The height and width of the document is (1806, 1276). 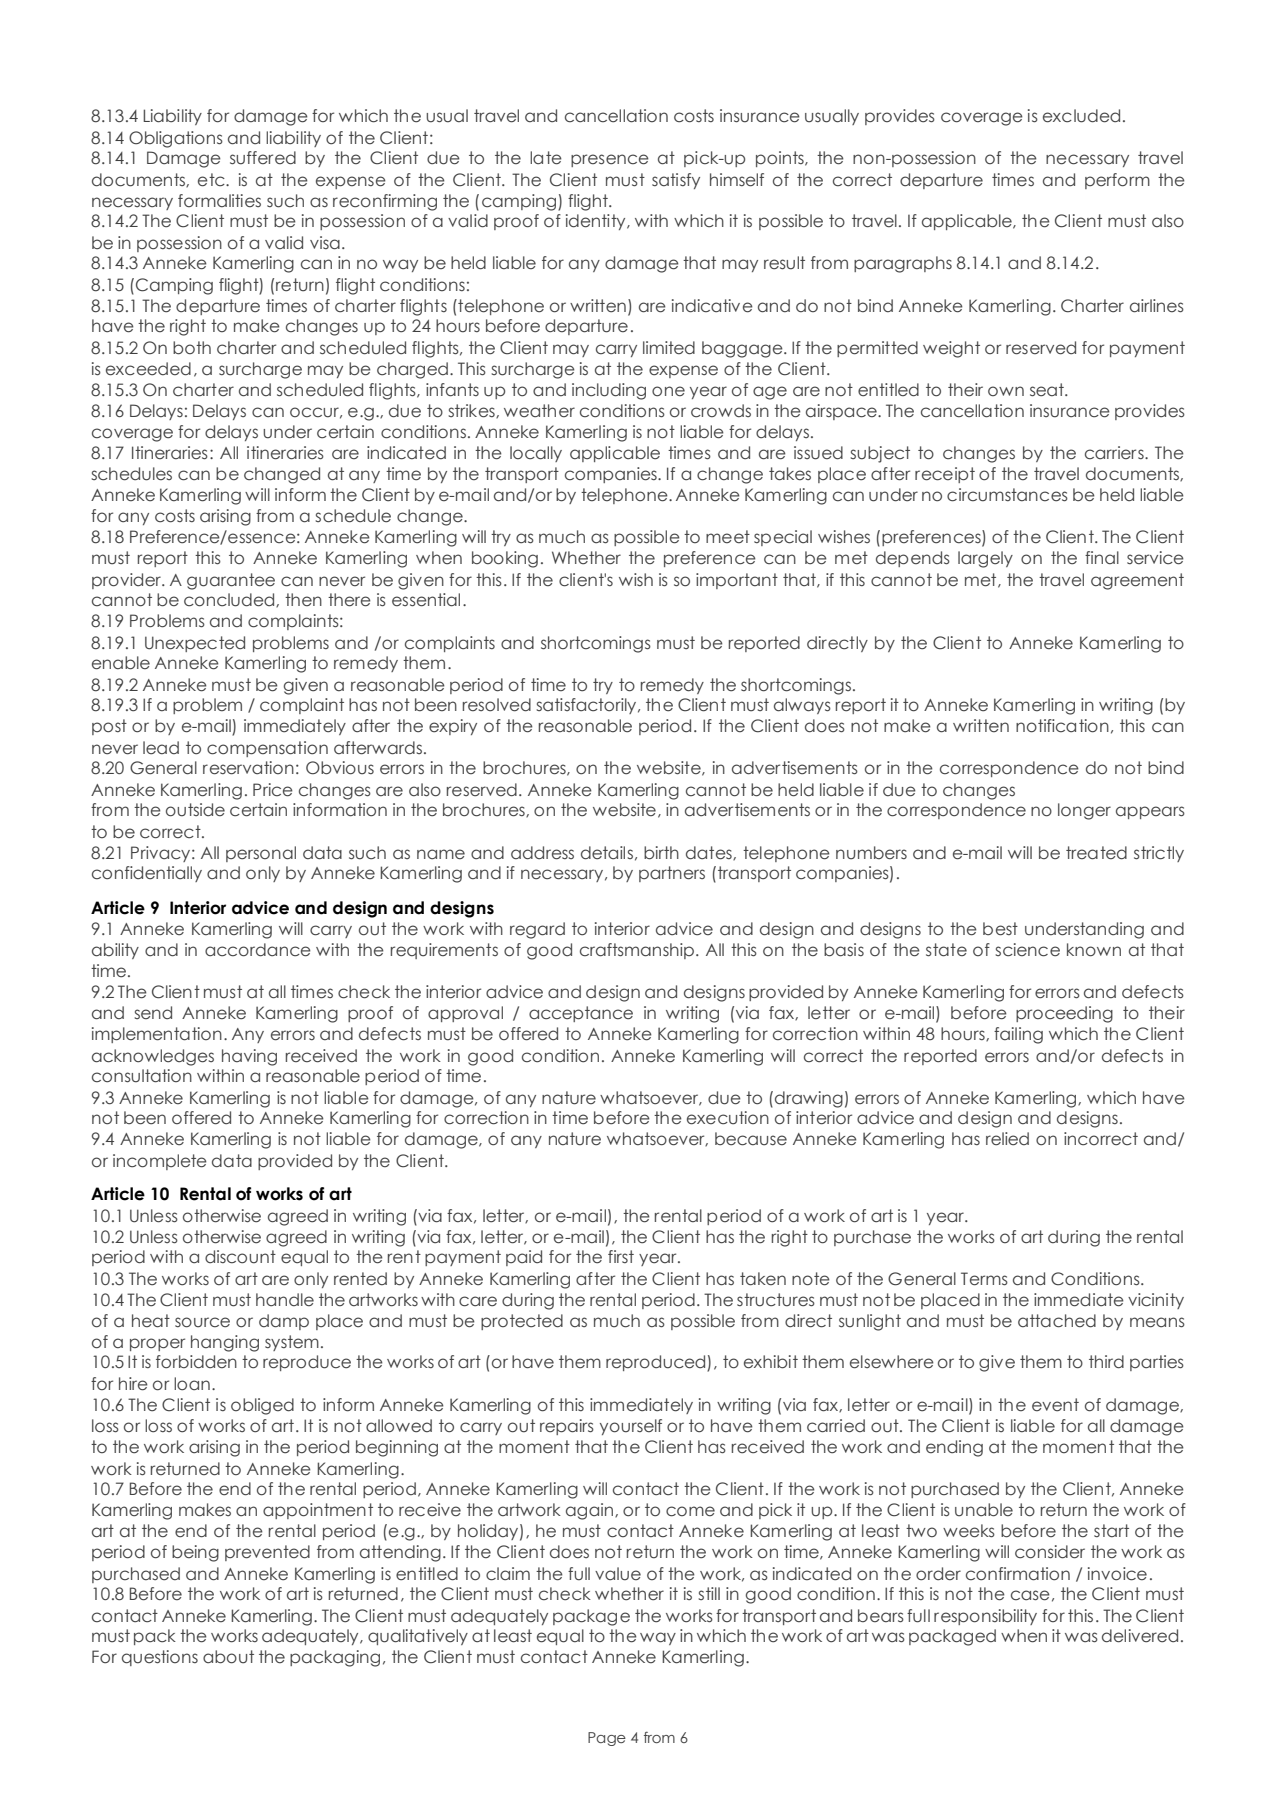 I want to click on Page, so click(x=607, y=1739).
